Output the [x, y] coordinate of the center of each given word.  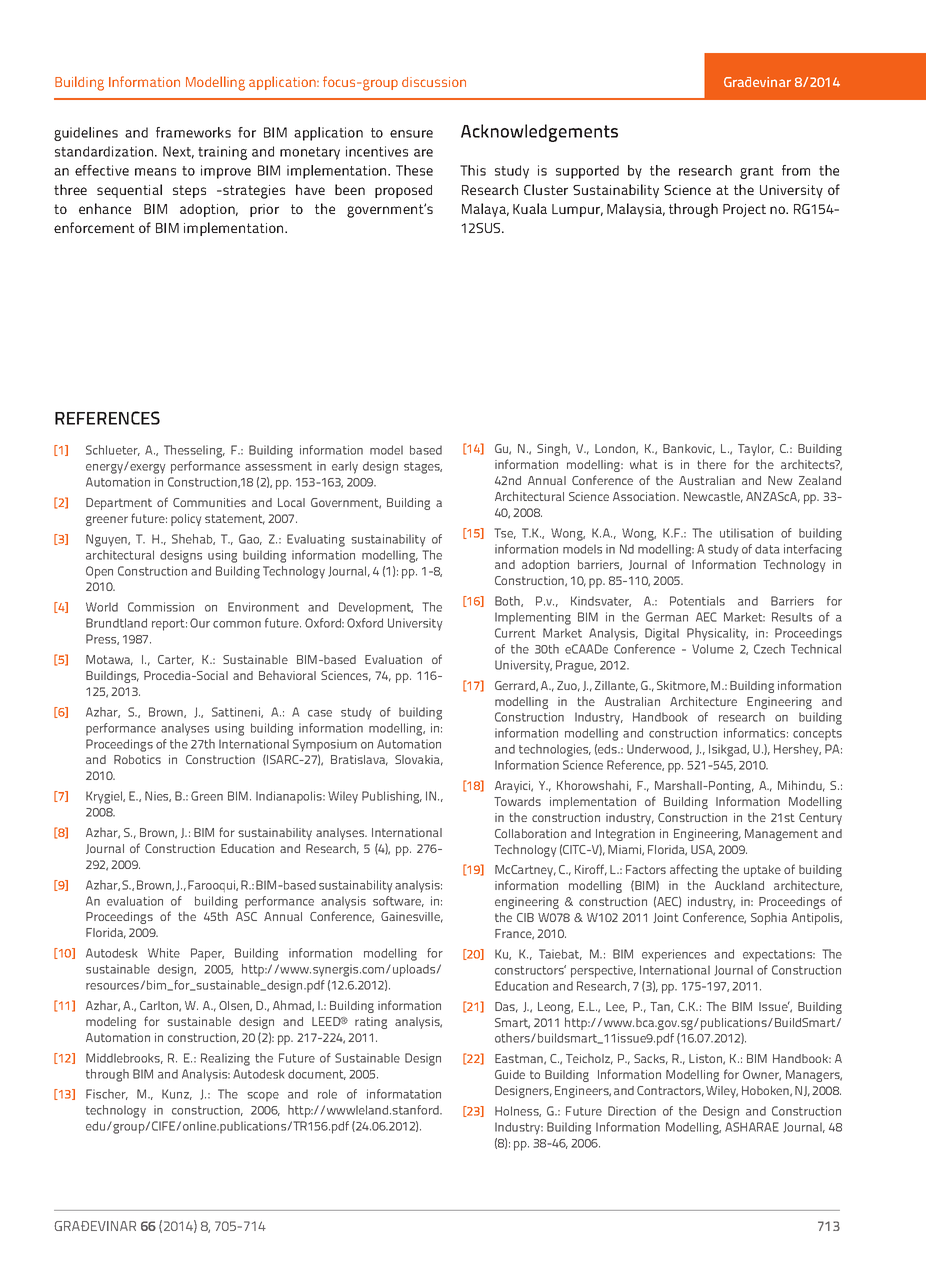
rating [371, 1023]
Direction [632, 1111]
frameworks [193, 132]
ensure [411, 134]
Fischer [107, 1094]
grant [757, 172]
